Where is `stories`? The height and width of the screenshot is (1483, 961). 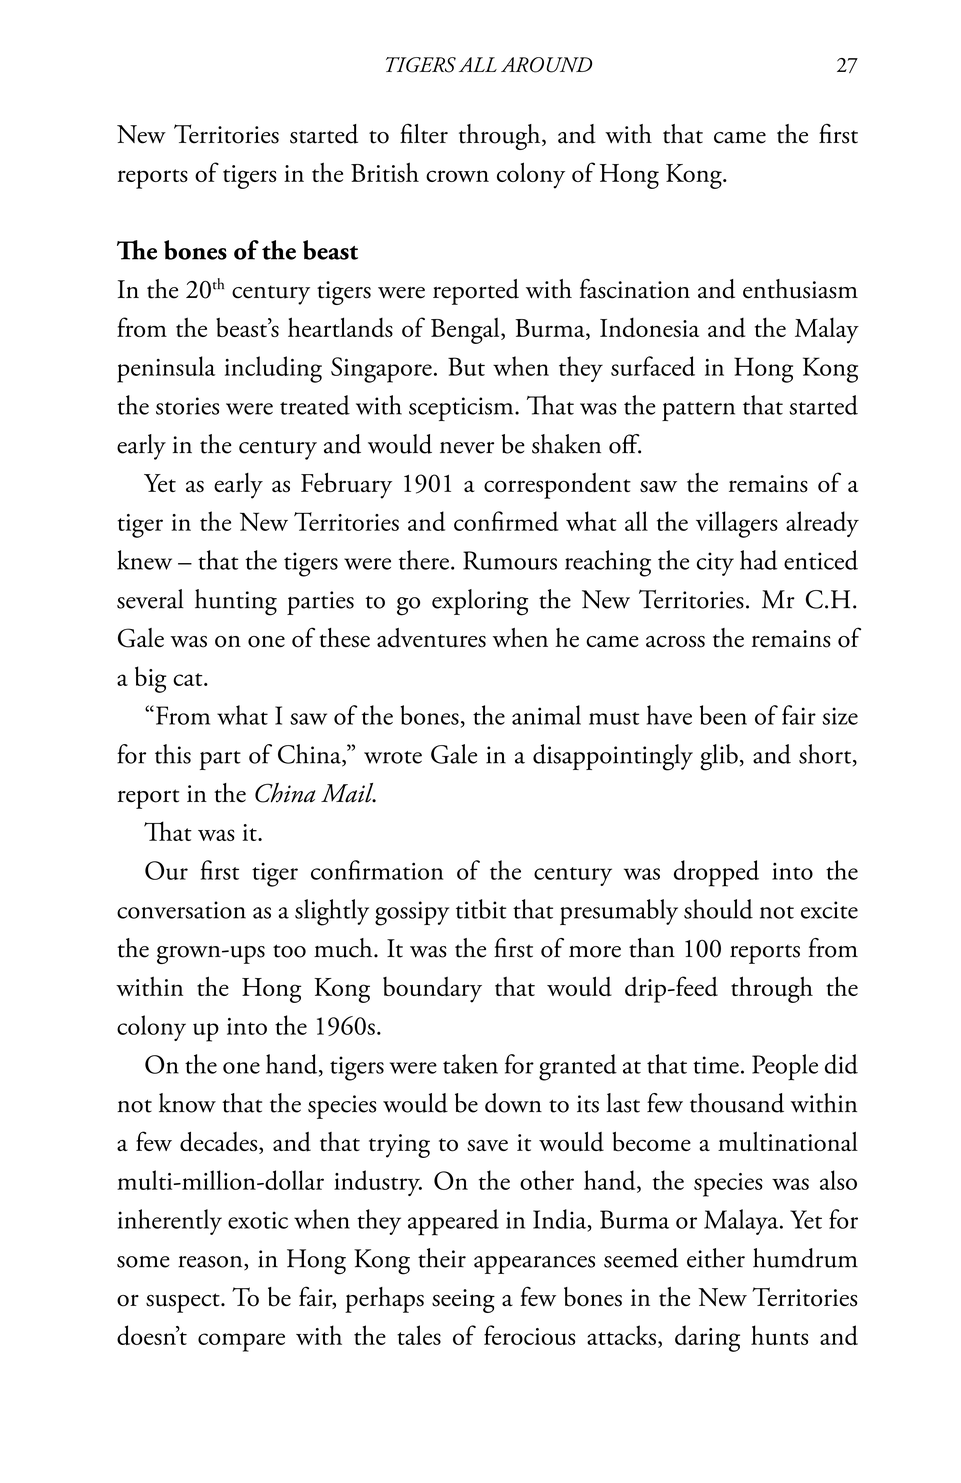
stories is located at coordinates (187, 406).
